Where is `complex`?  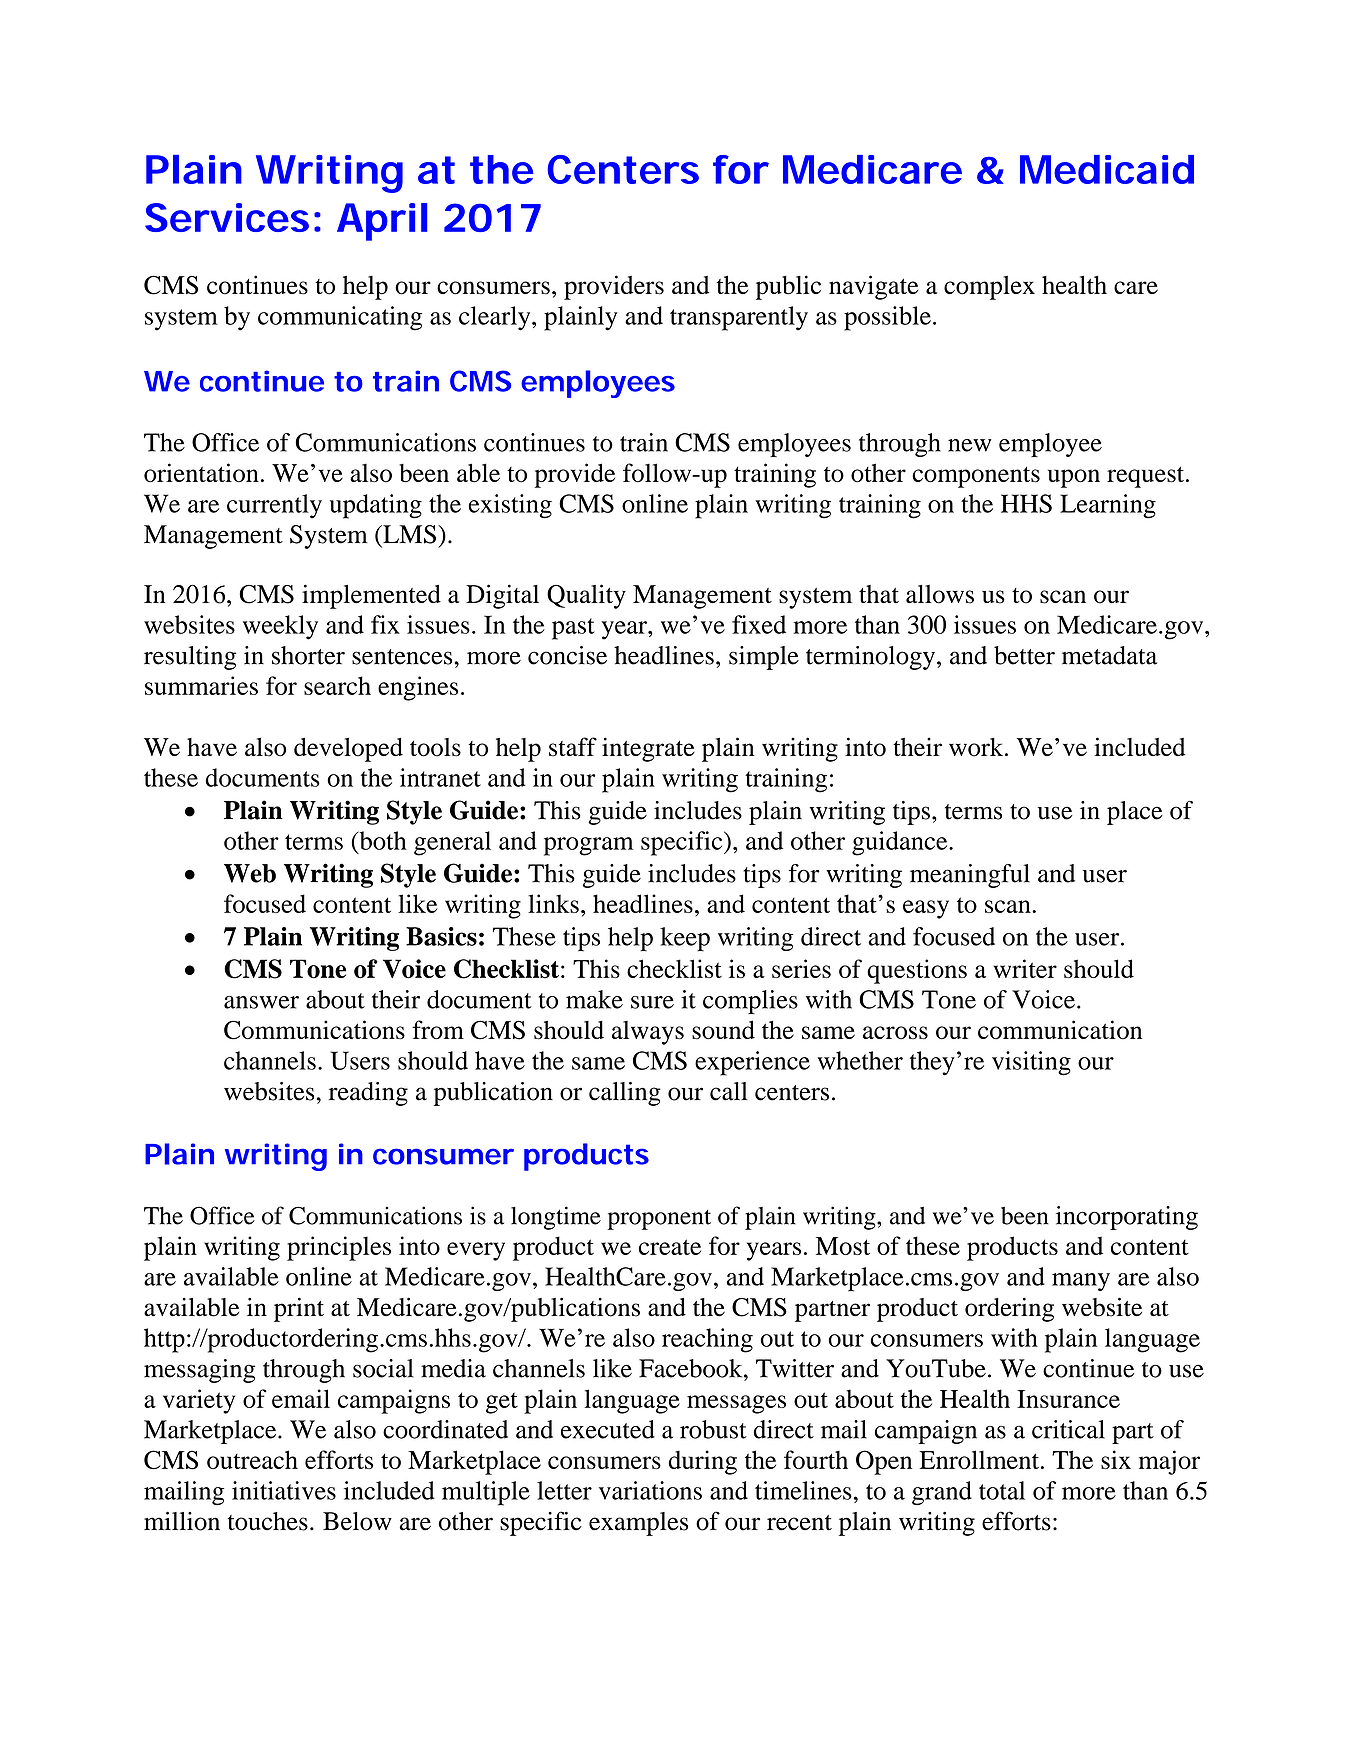 complex is located at coordinates (989, 288).
